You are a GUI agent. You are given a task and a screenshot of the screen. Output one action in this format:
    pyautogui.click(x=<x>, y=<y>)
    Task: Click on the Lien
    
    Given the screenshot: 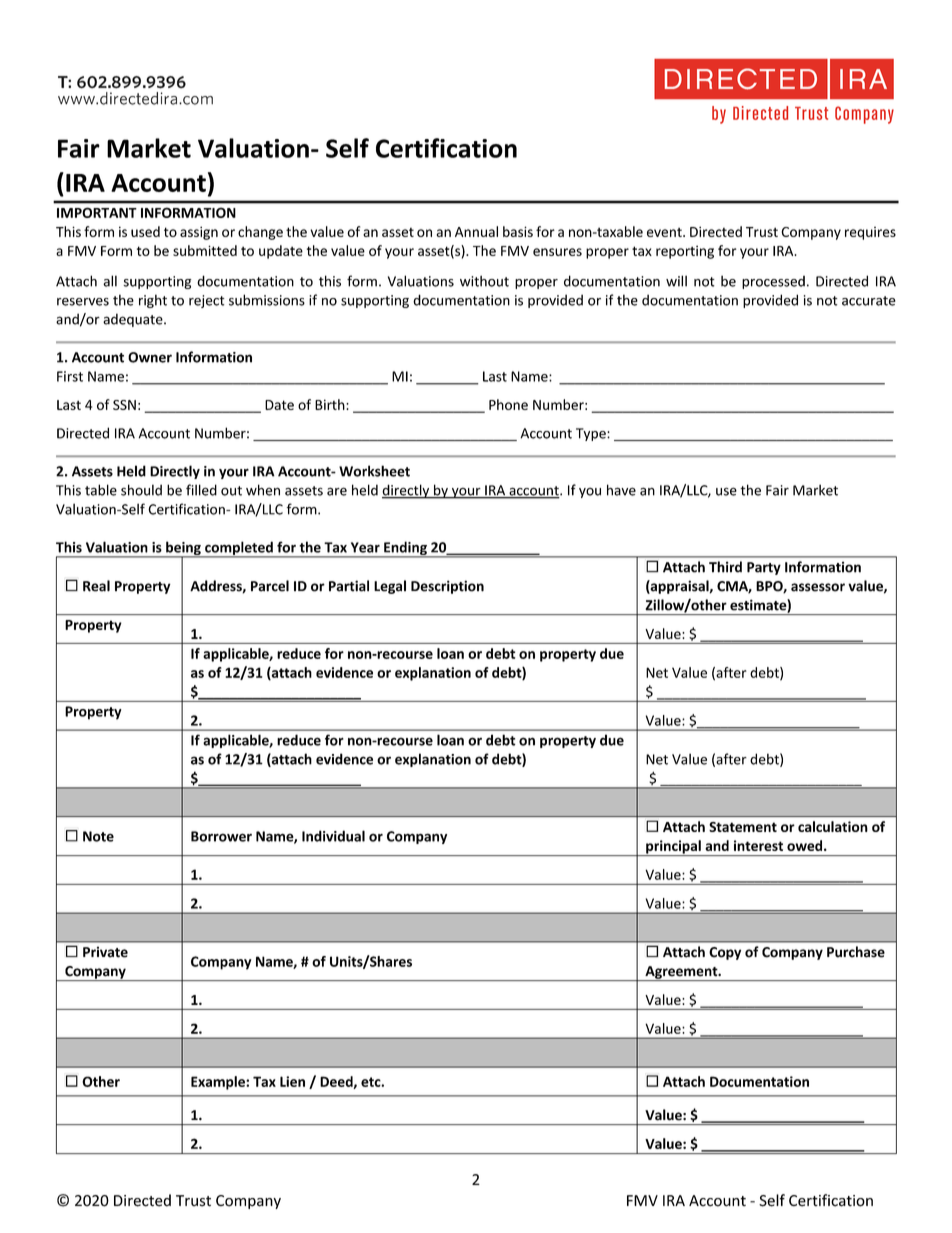 What is the action you would take?
    pyautogui.click(x=292, y=1081)
